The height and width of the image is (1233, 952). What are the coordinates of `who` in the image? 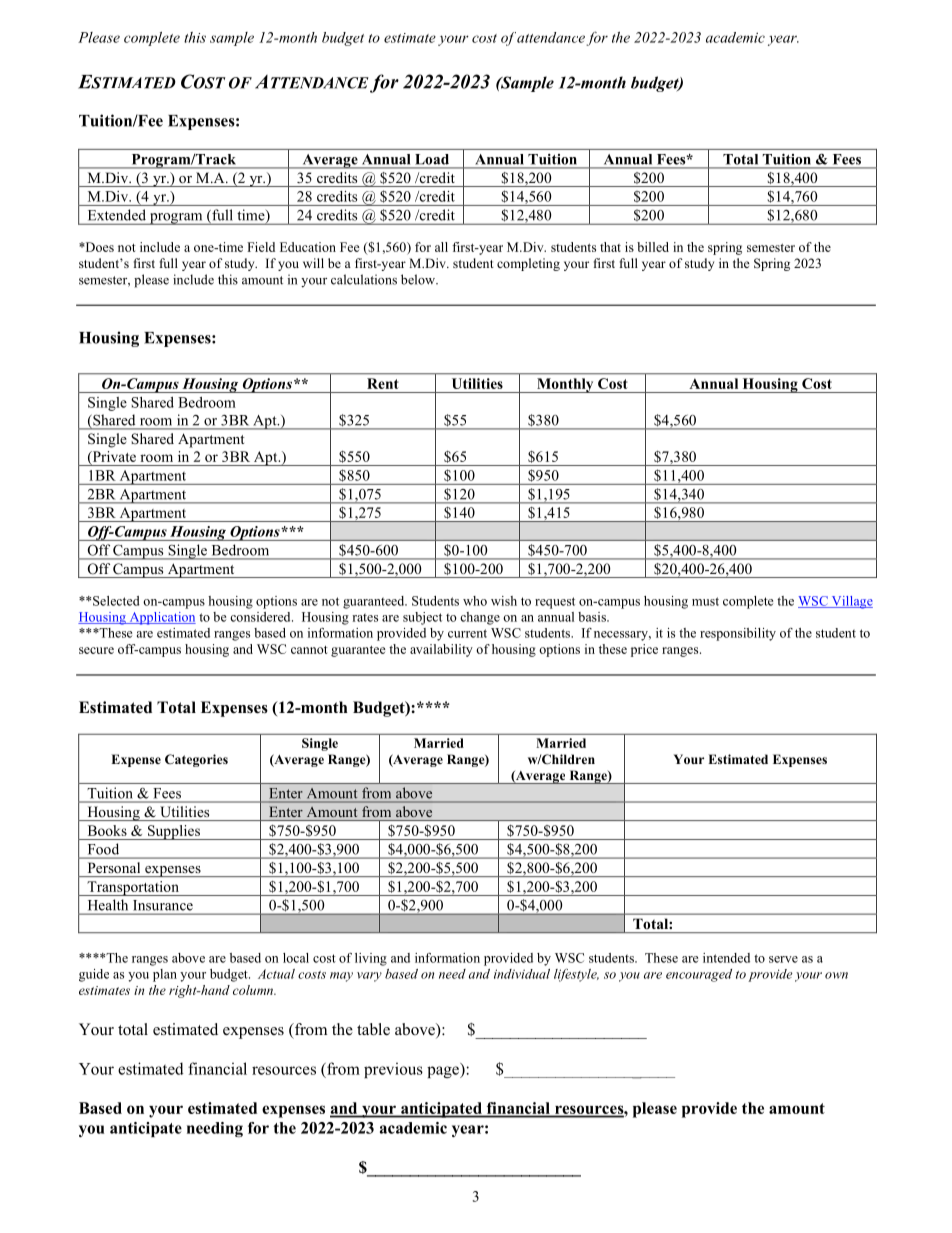 It's located at (475, 601).
